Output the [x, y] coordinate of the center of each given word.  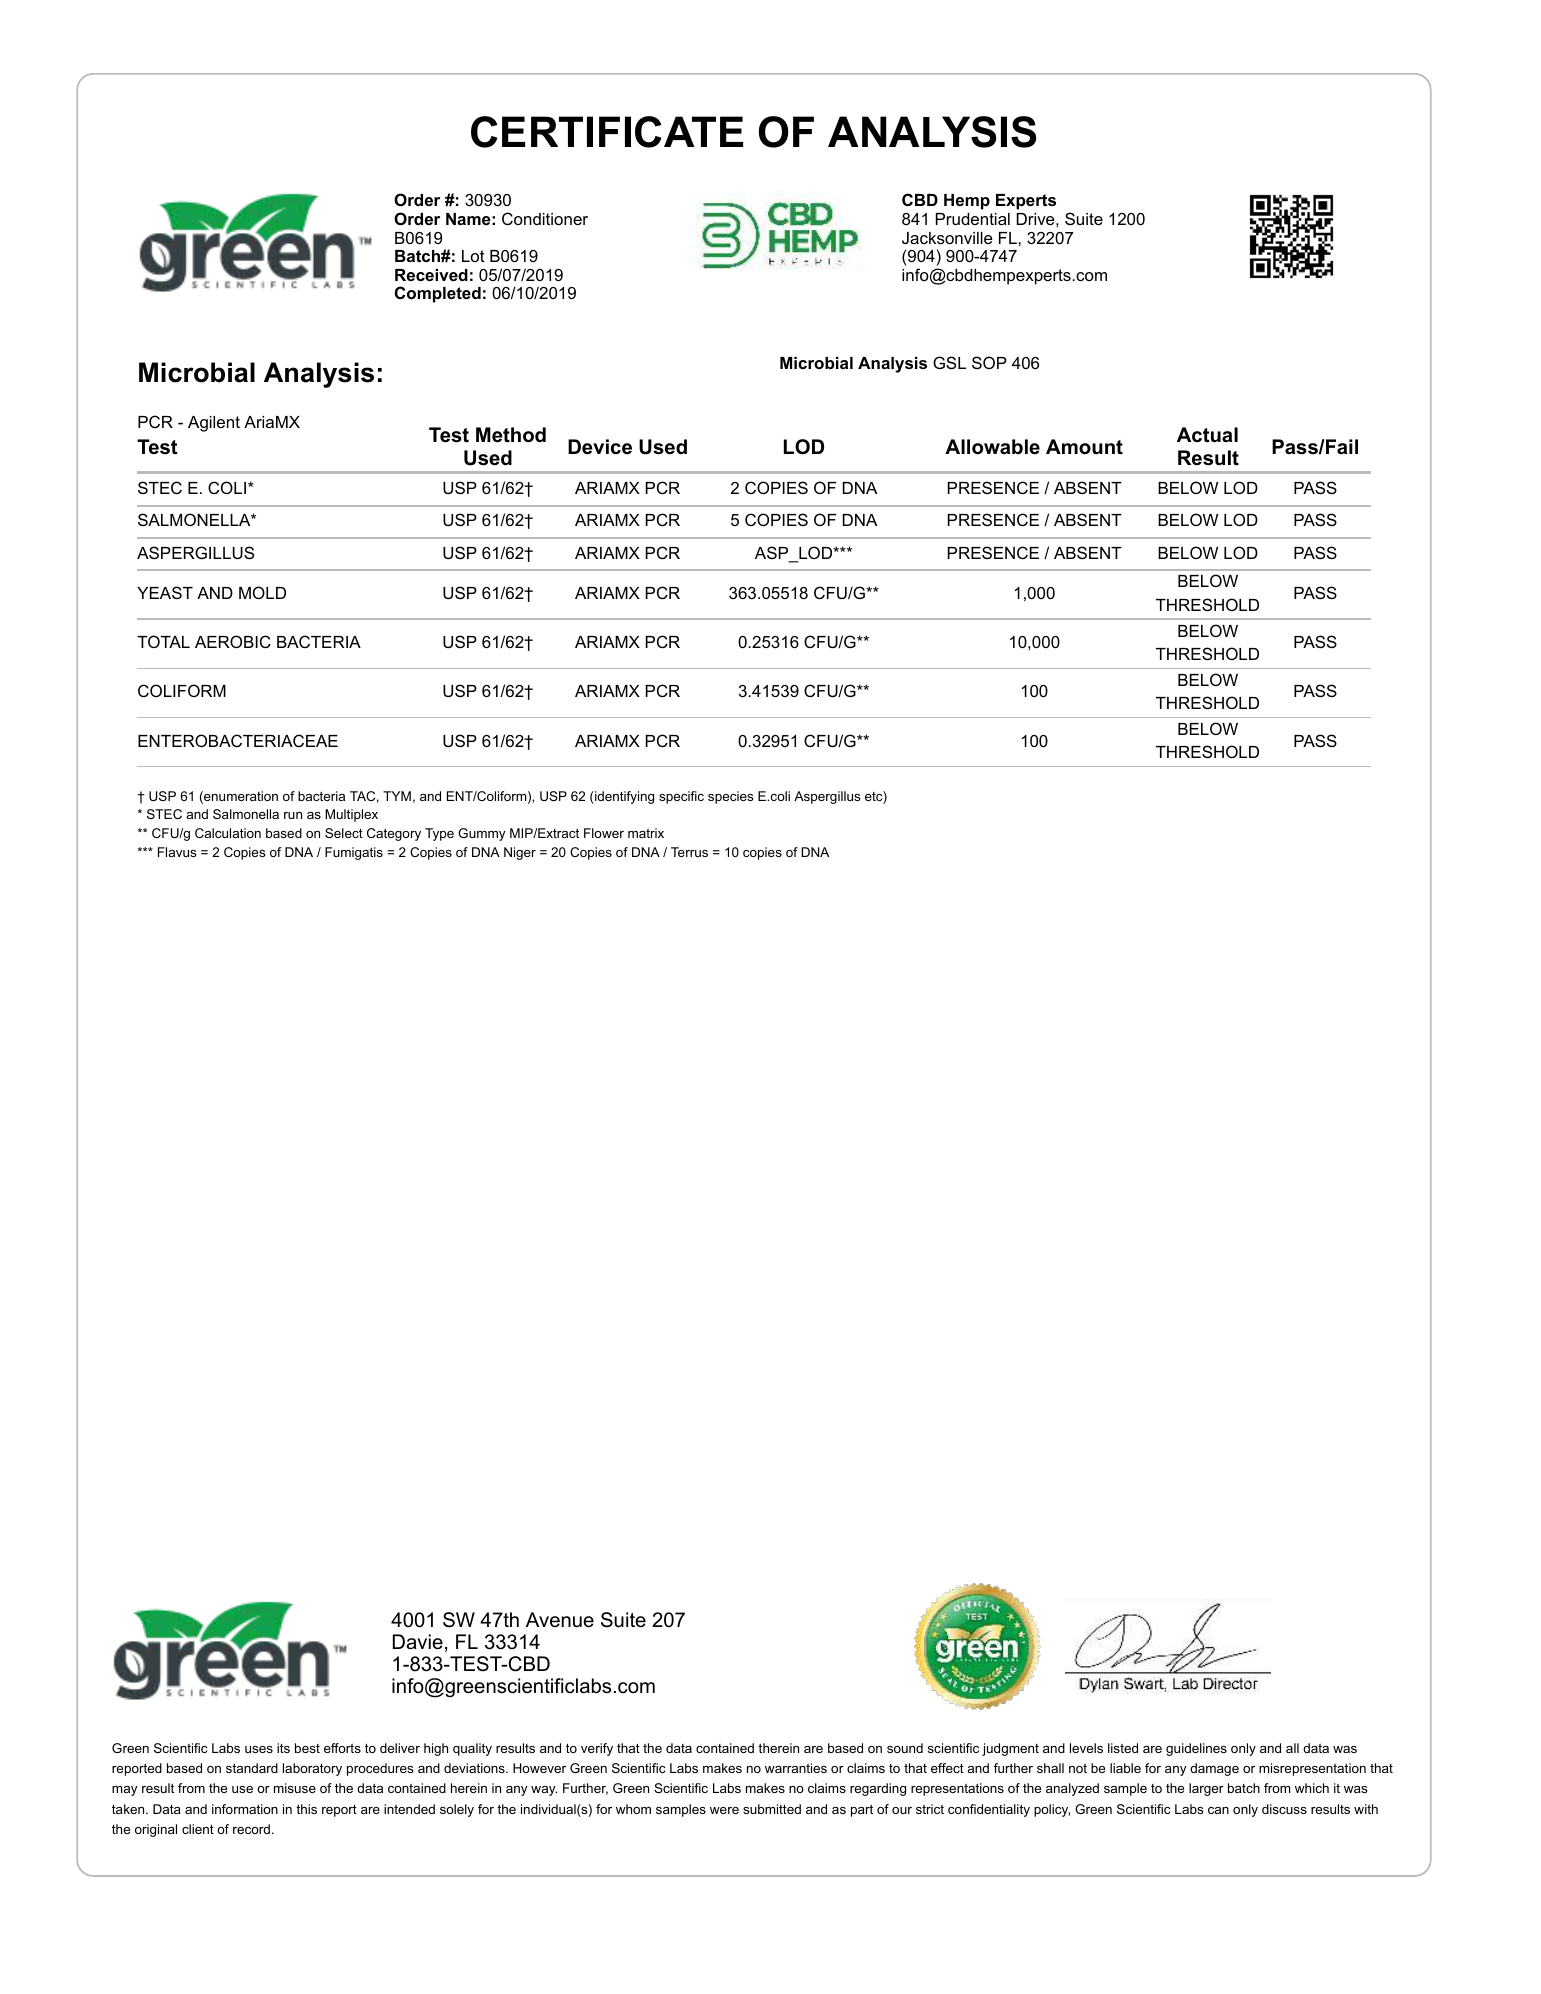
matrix [646, 833]
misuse [295, 1788]
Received [431, 275]
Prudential [973, 219]
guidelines [1196, 1749]
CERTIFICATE [607, 132]
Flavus [177, 852]
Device [600, 447]
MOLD [262, 592]
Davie [418, 1642]
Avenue [560, 1620]
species [730, 797]
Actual [1207, 435]
